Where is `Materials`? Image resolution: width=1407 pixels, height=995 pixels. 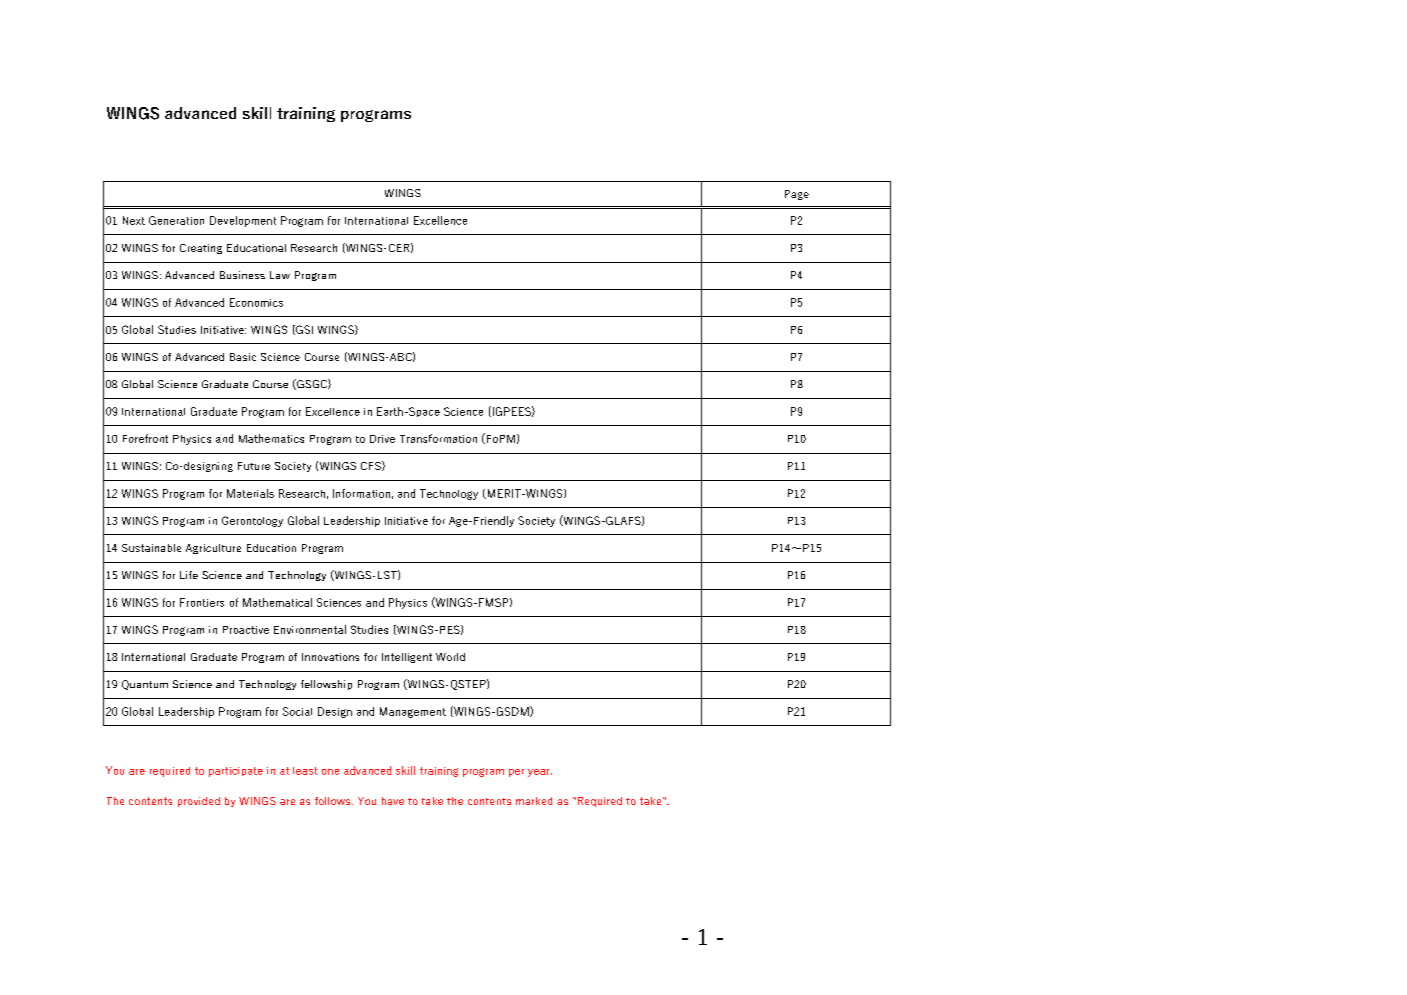 Materials is located at coordinates (250, 493).
